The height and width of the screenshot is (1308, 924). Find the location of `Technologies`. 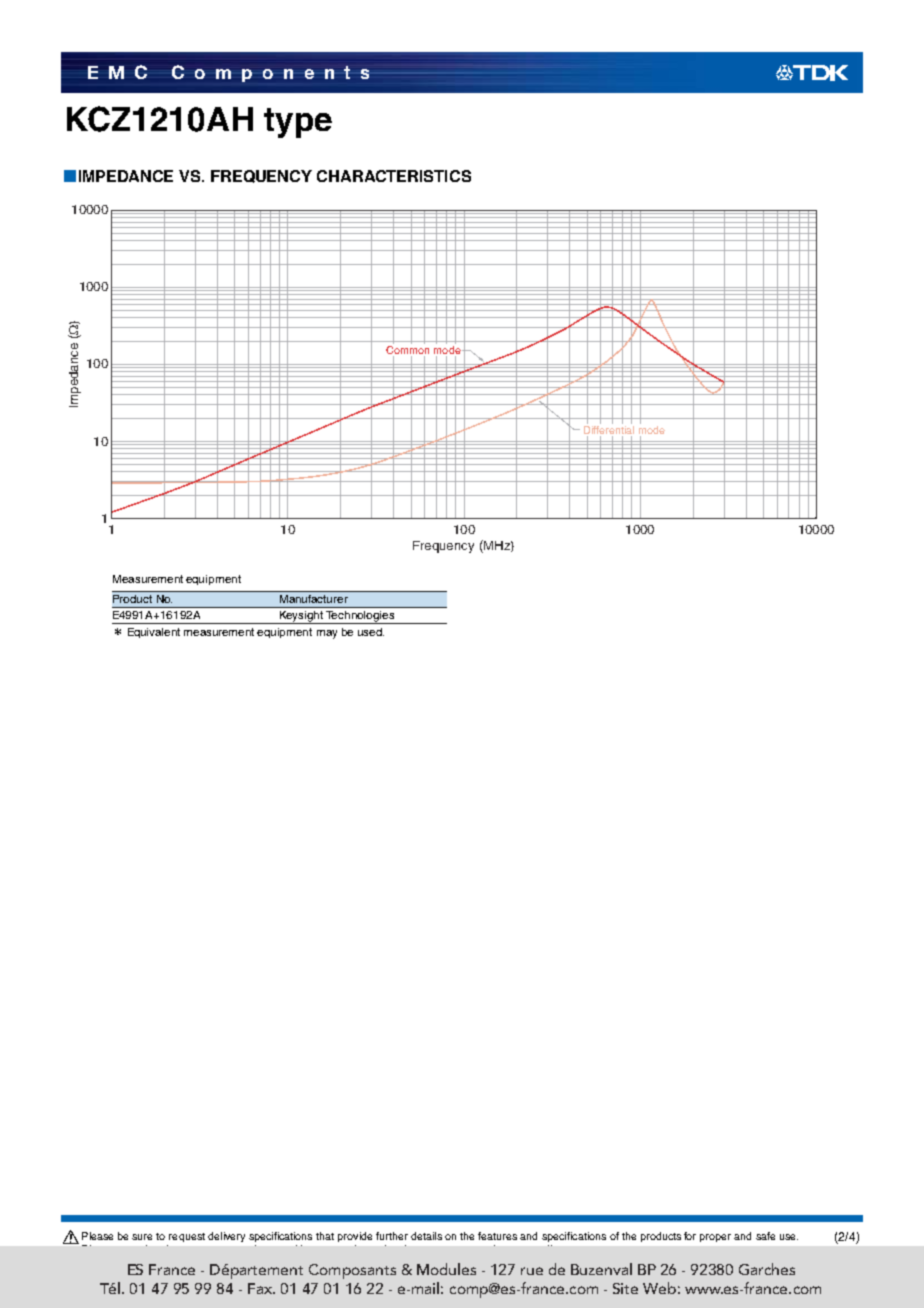

Technologies is located at coordinates (360, 617).
